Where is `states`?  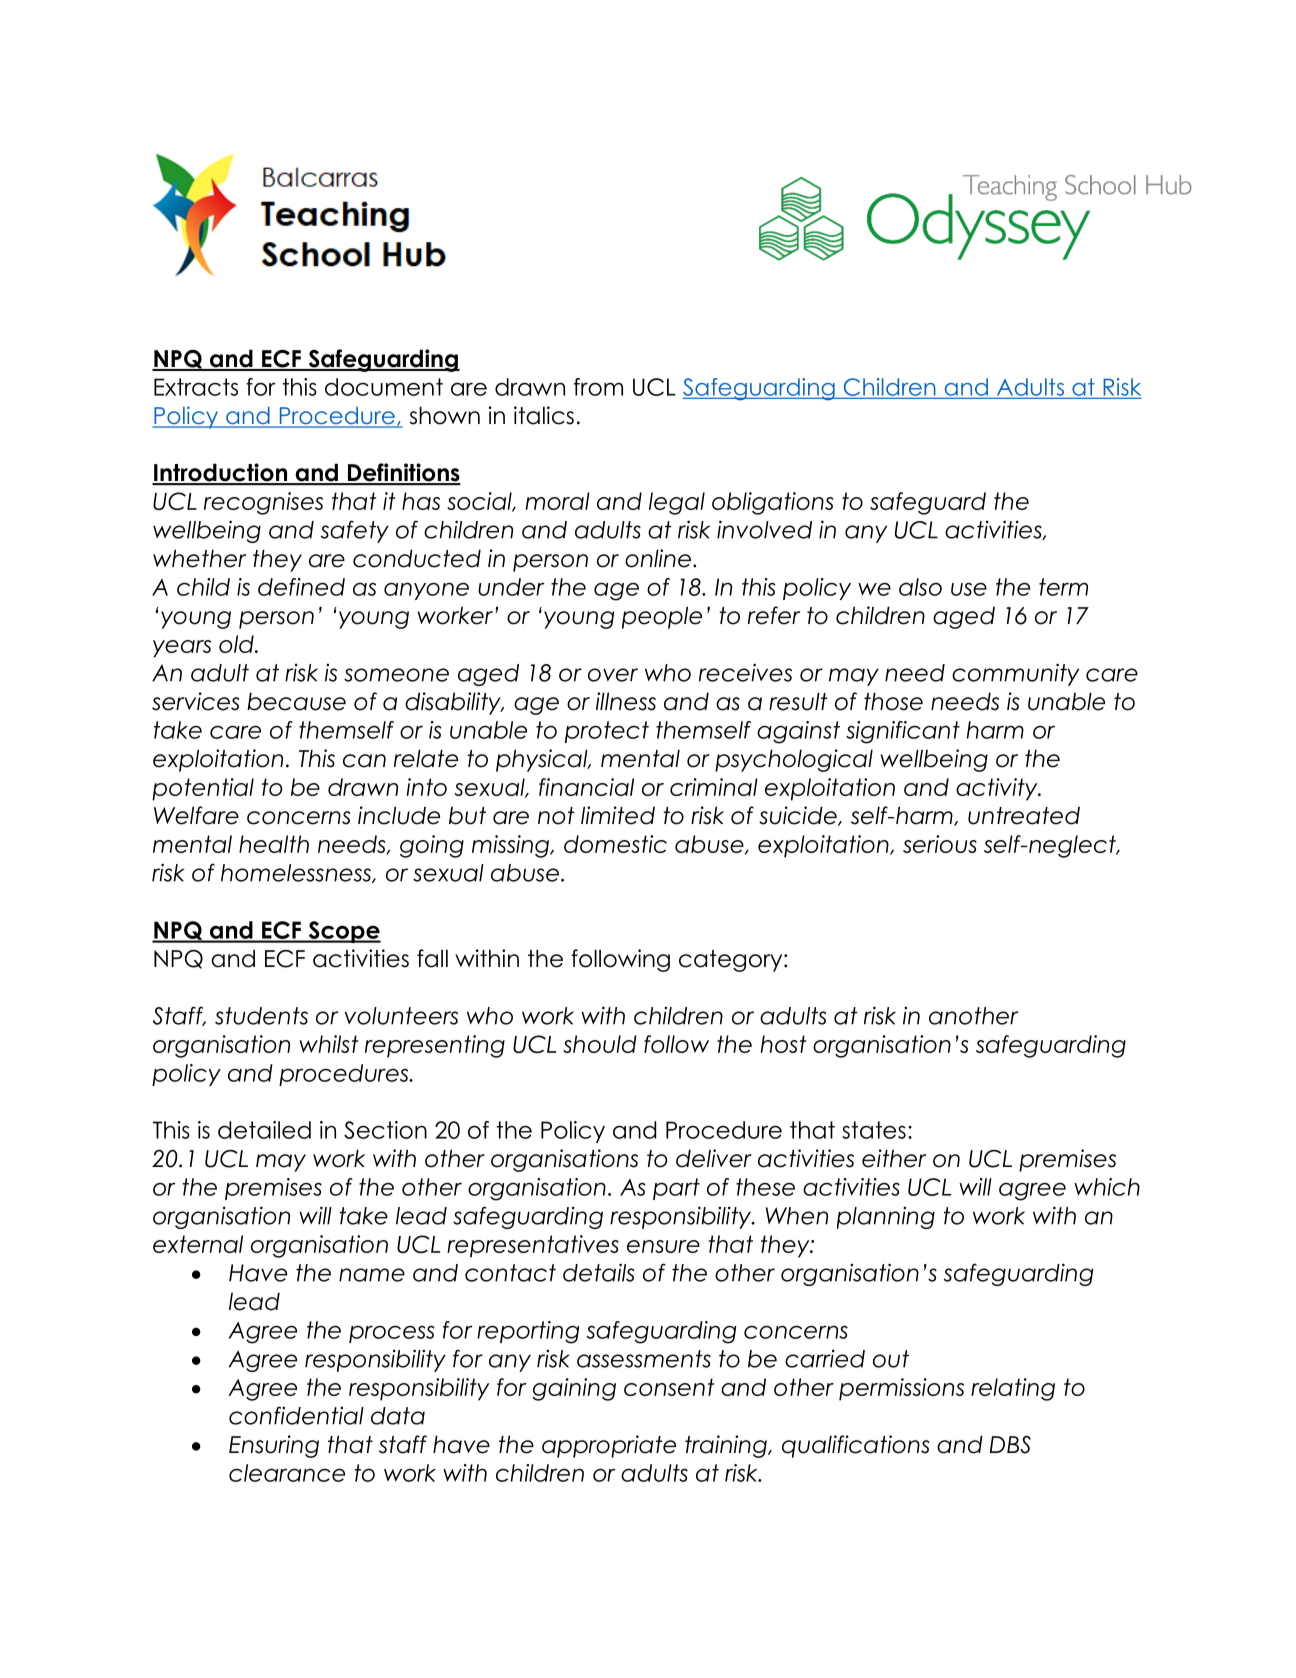 states is located at coordinates (874, 1130).
